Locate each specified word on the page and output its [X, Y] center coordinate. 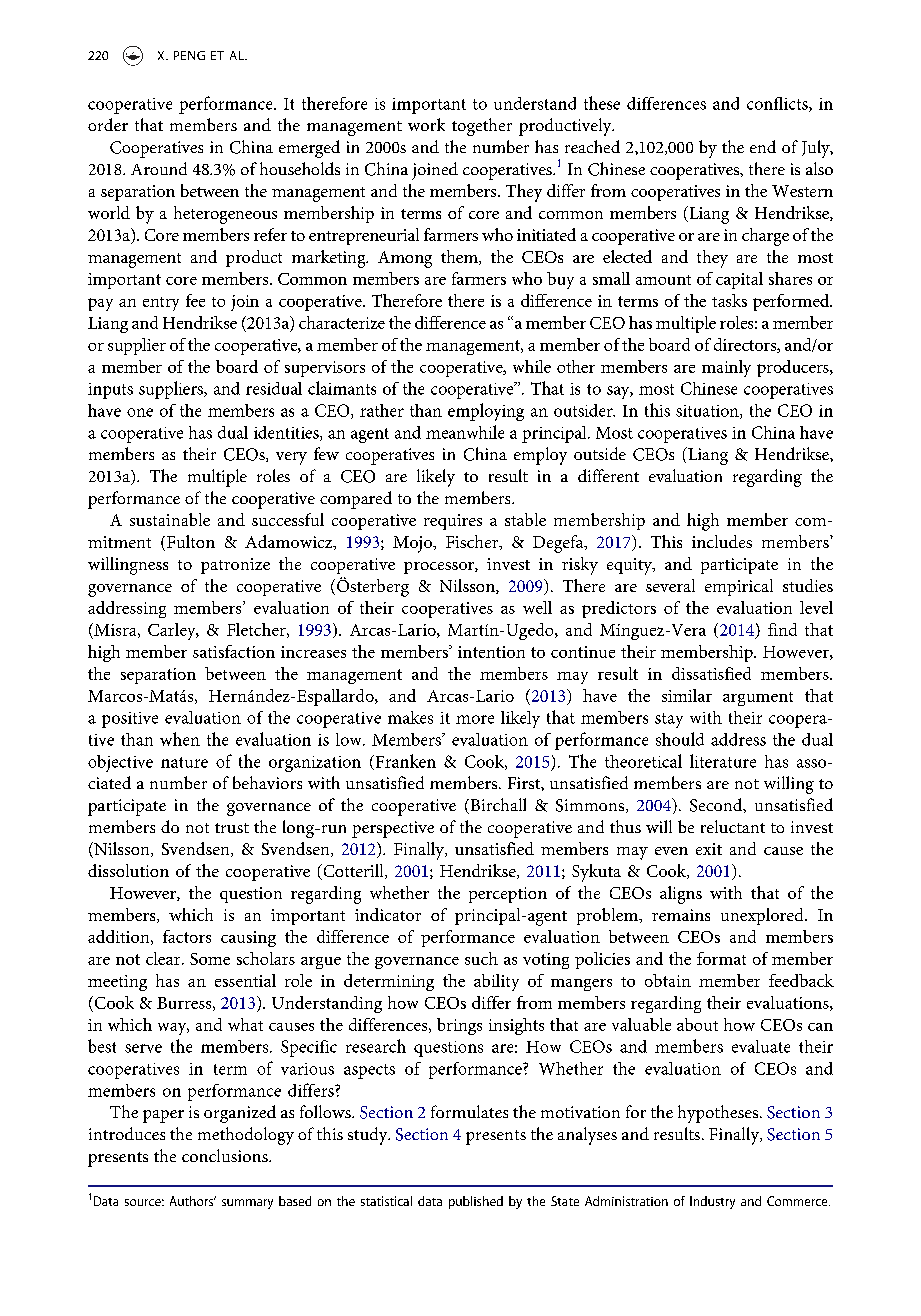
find [782, 629]
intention [491, 652]
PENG [189, 55]
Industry [712, 1202]
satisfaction [234, 651]
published [476, 1202]
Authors [192, 1201]
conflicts [778, 104]
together [482, 127]
